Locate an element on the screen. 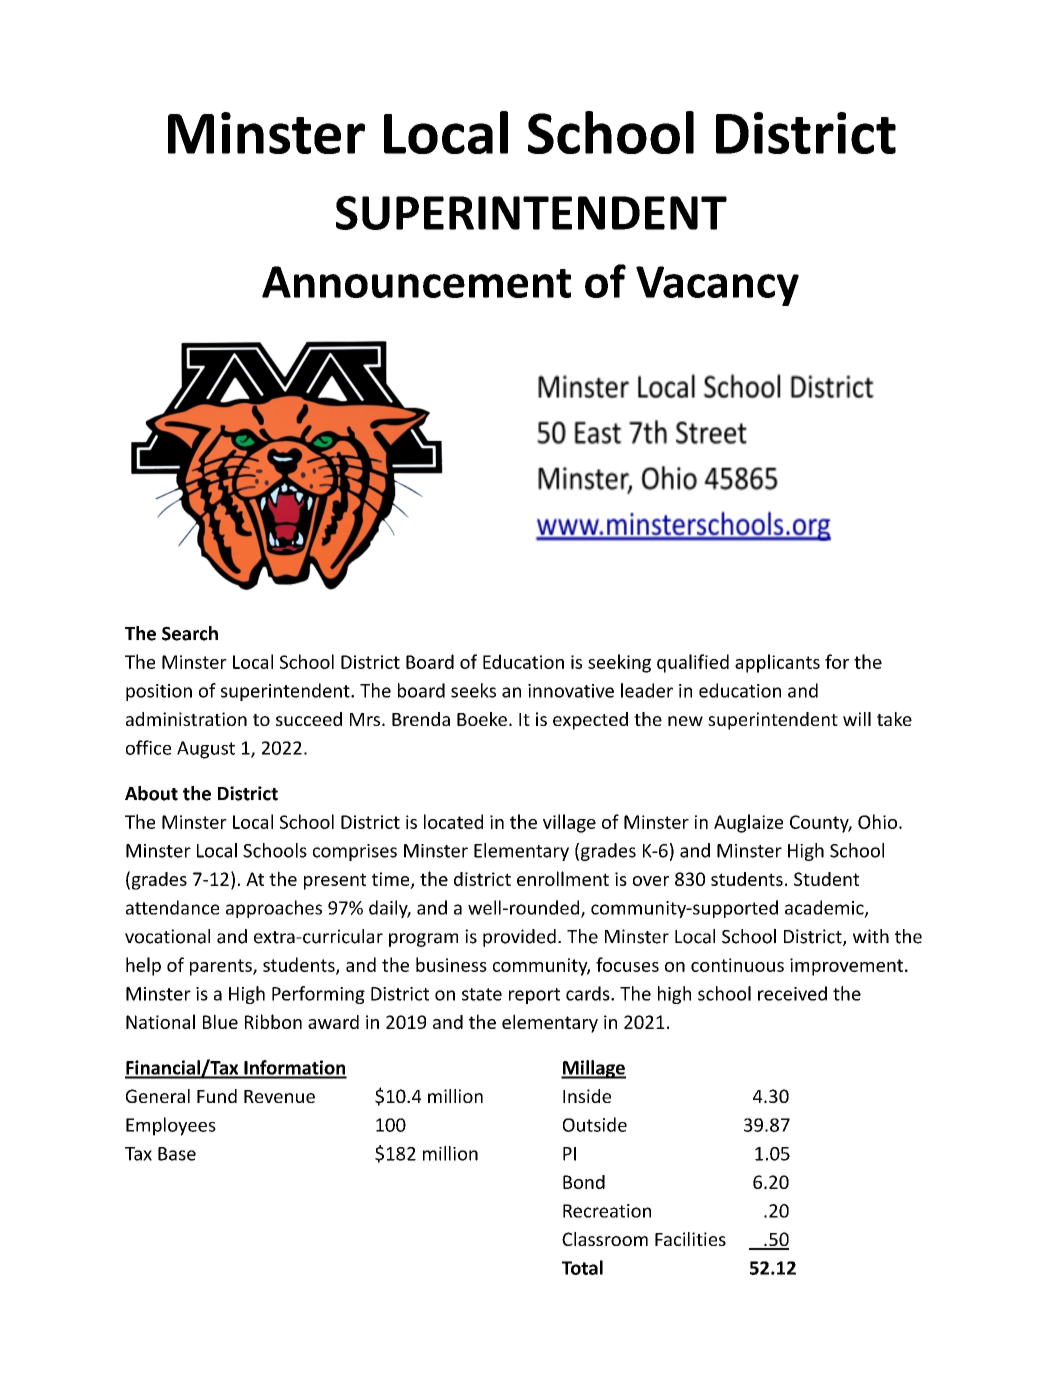 Image resolution: width=1061 pixels, height=1373 pixels. seeks is located at coordinates (473, 690).
